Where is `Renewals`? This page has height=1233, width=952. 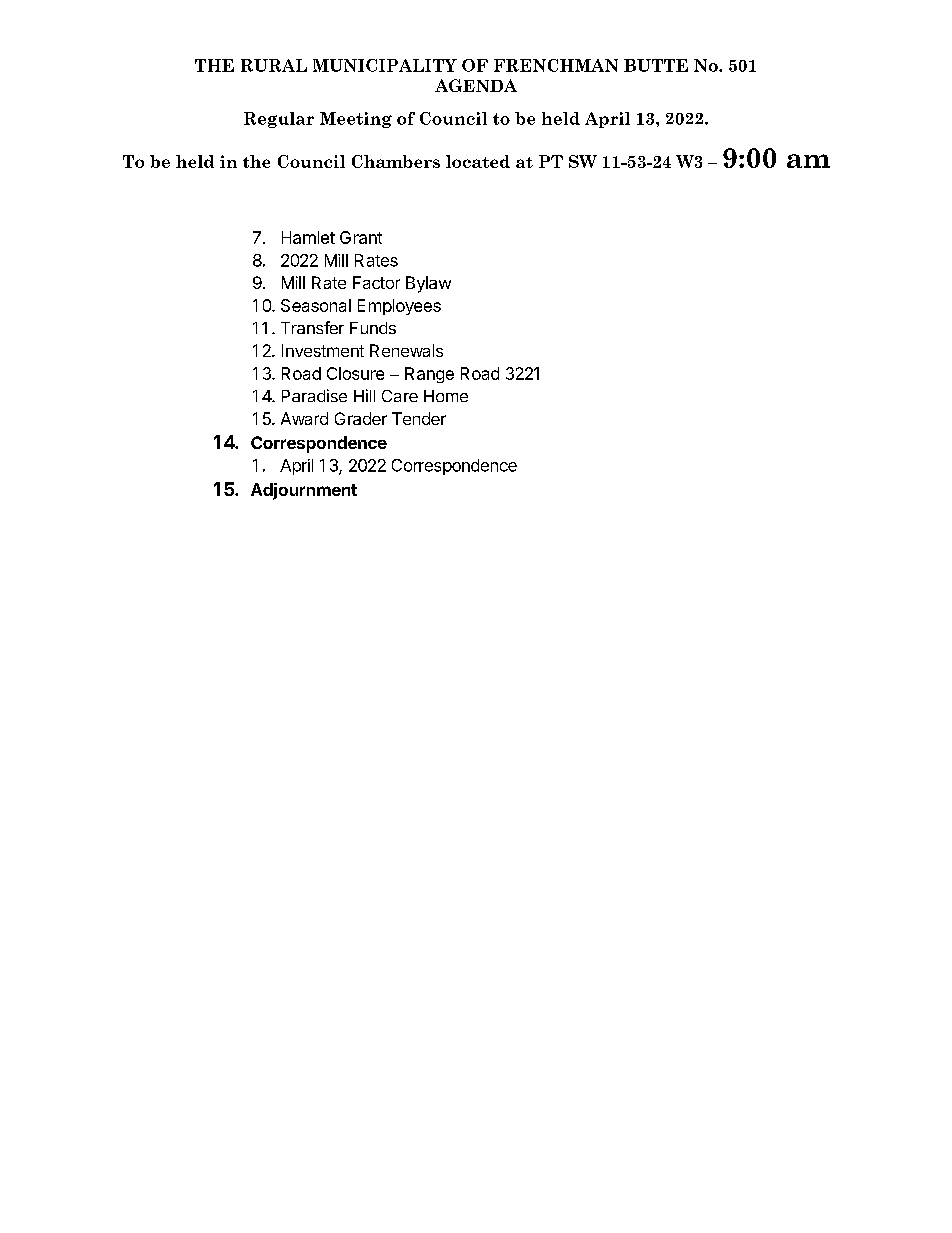
Renewals is located at coordinates (406, 350).
